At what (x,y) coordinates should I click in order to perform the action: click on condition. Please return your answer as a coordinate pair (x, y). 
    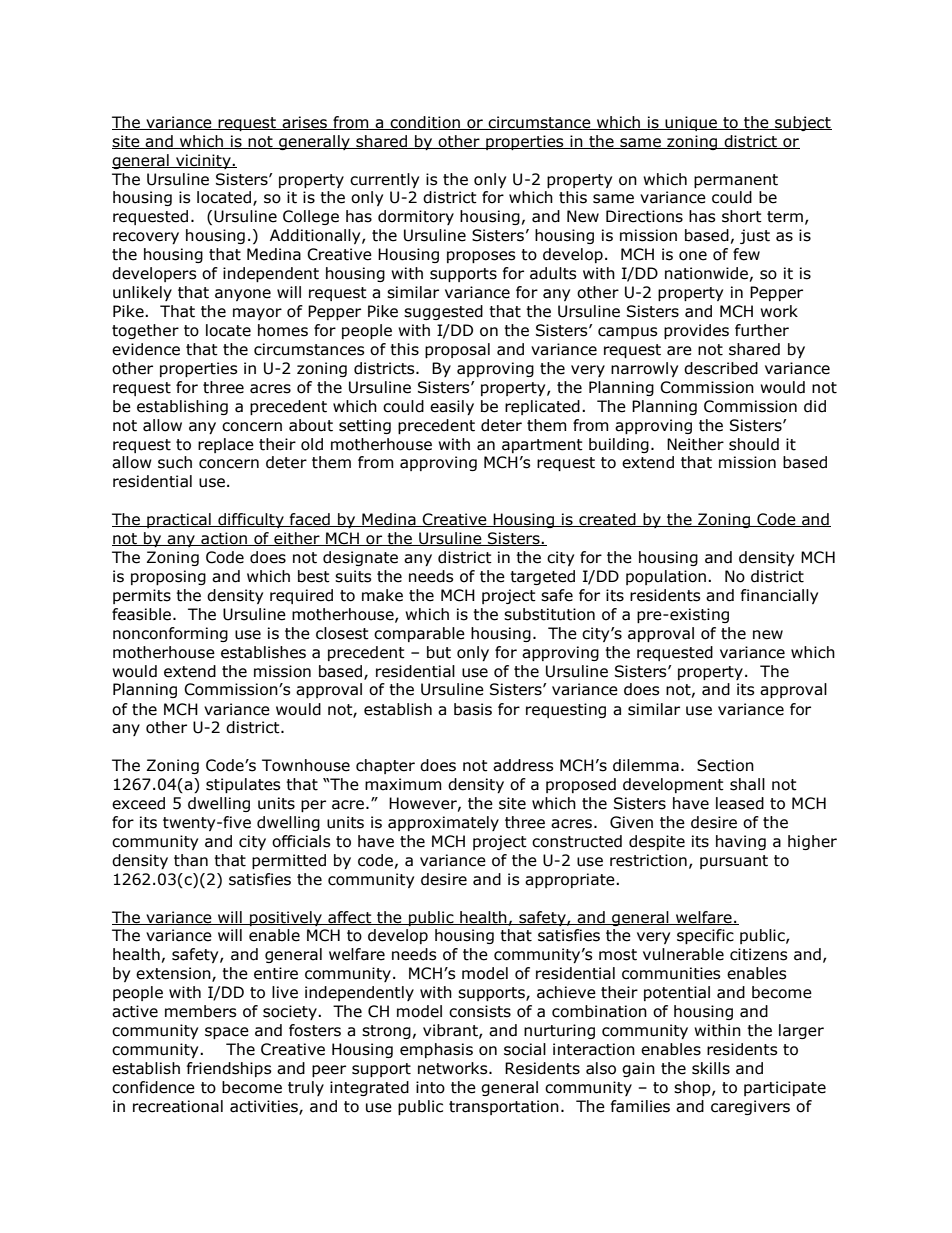
    Looking at the image, I should click on (425, 123).
